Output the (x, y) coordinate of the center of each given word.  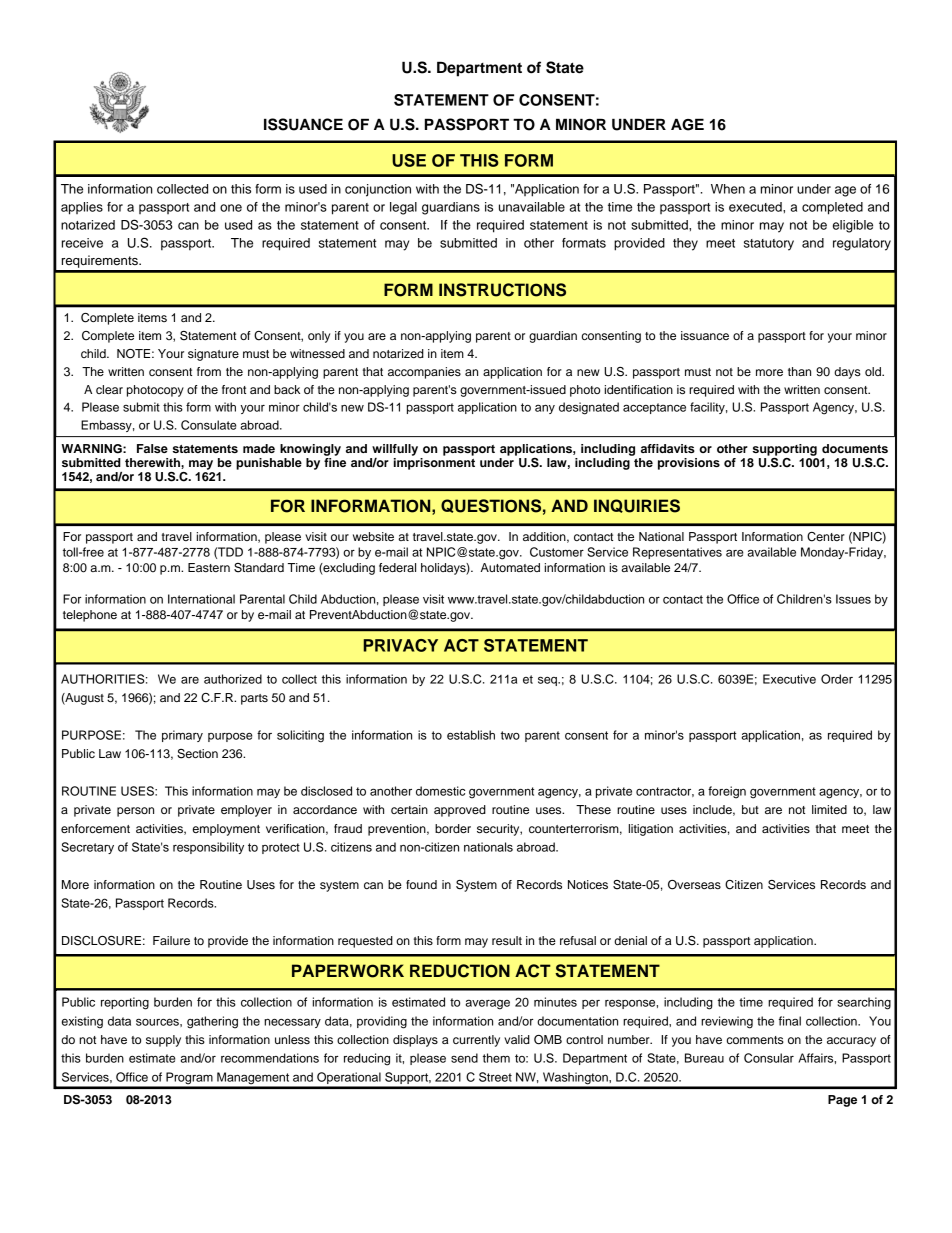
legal (403, 208)
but (750, 809)
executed (756, 207)
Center (826, 537)
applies (82, 208)
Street (495, 1077)
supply (163, 1041)
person (135, 812)
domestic (440, 791)
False (152, 448)
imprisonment (434, 462)
